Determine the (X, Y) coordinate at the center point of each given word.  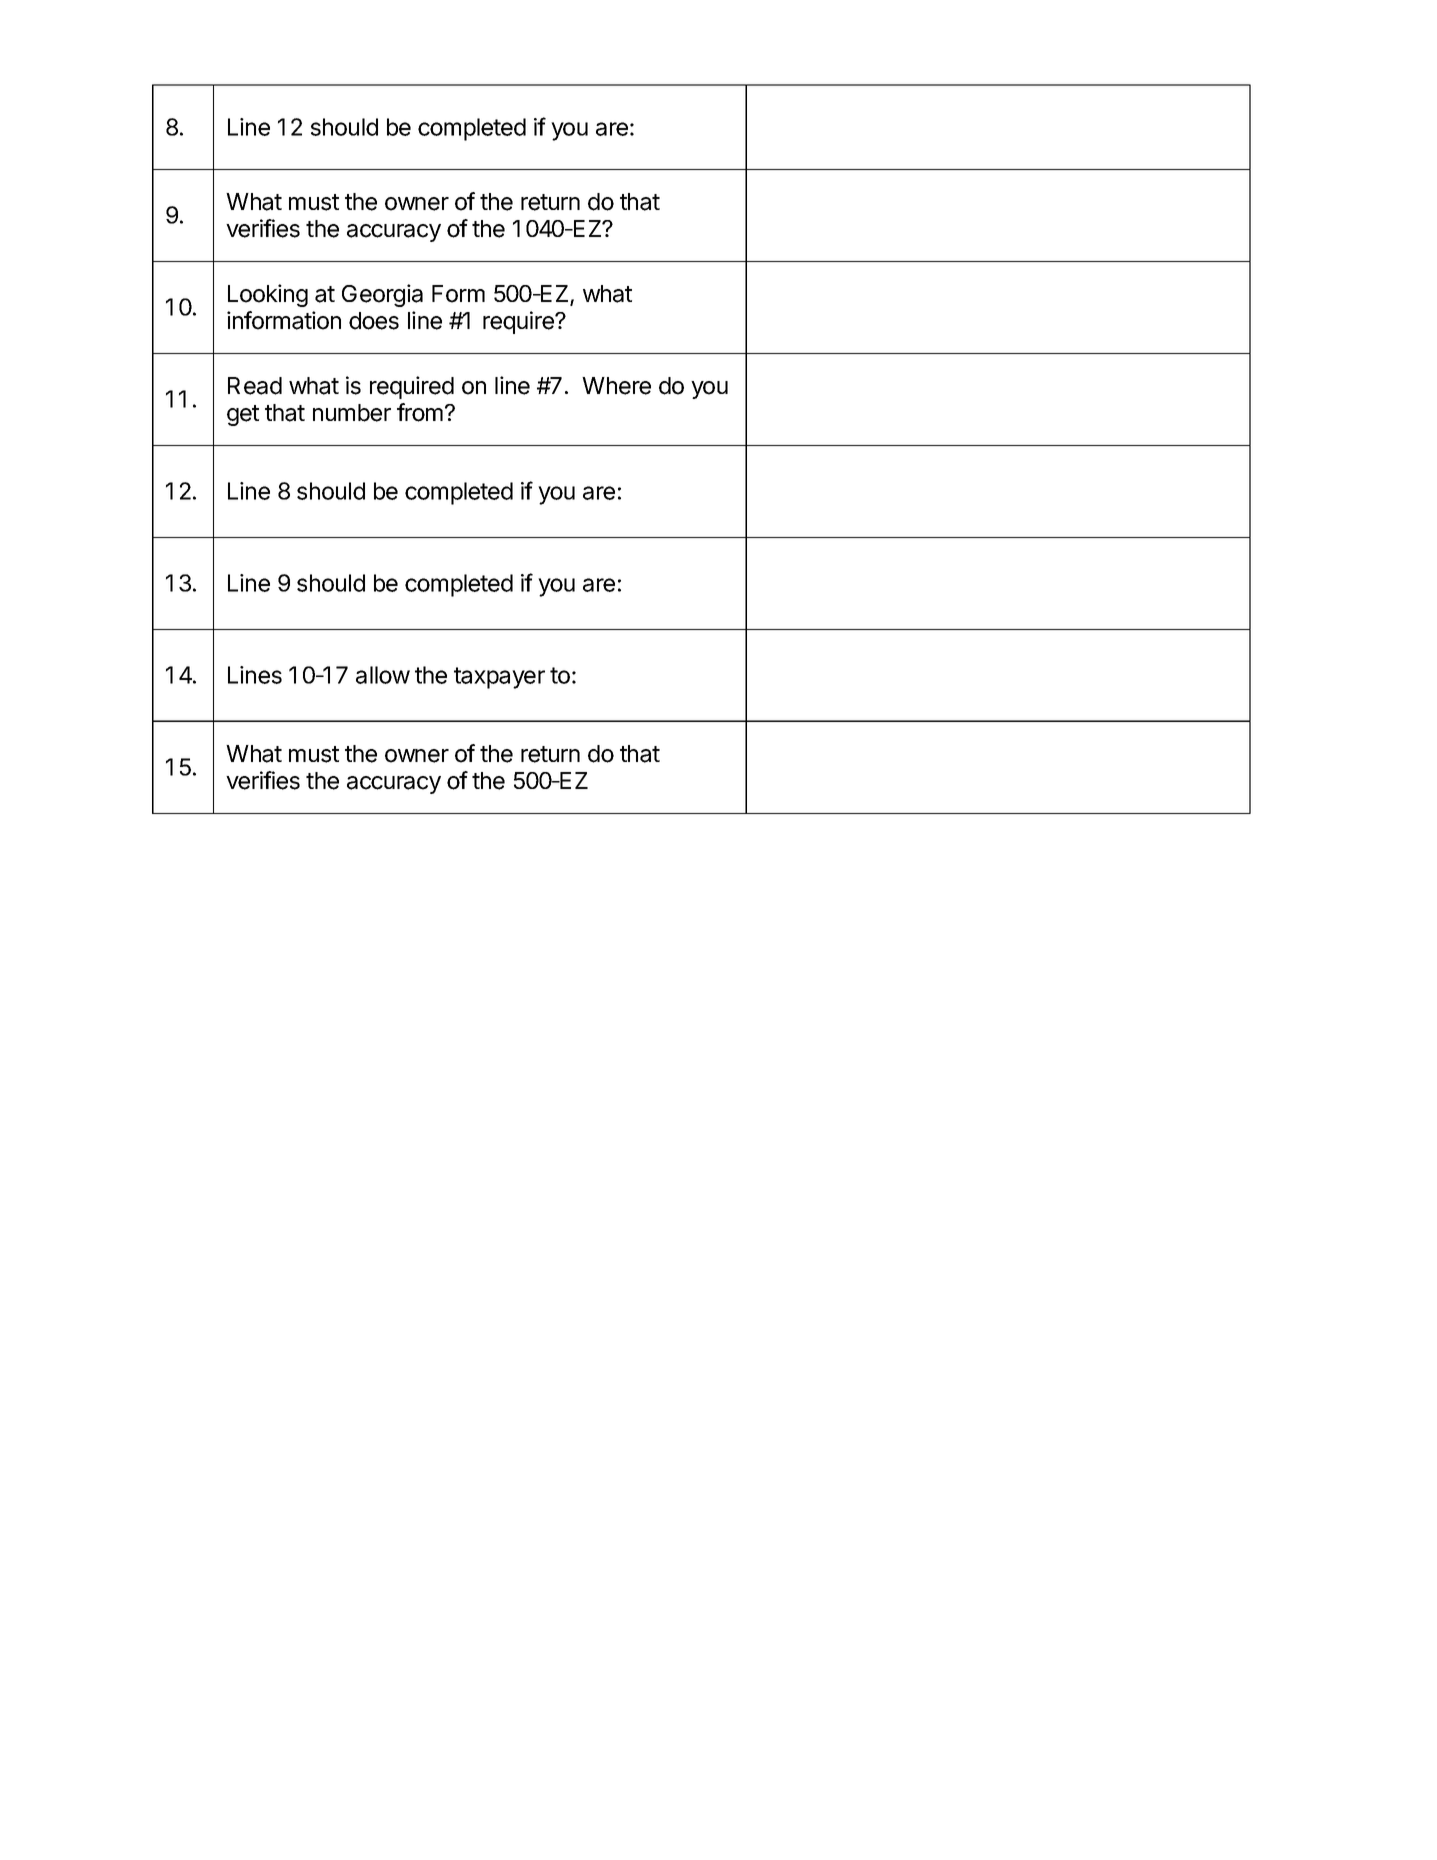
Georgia (382, 295)
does (374, 321)
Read (255, 386)
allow (383, 675)
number (352, 413)
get (243, 415)
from (420, 412)
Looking (268, 295)
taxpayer (499, 678)
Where (616, 386)
